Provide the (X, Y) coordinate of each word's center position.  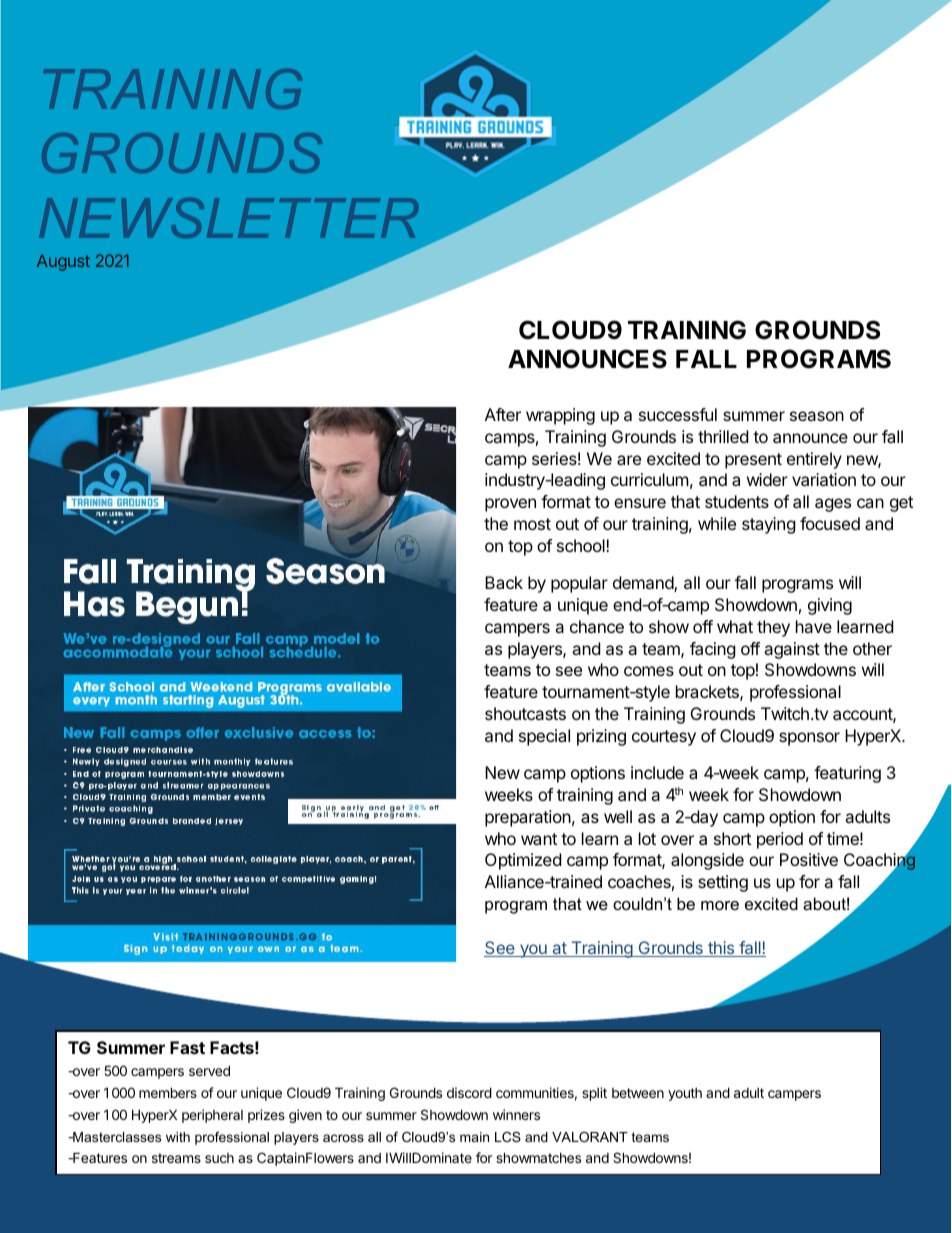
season (817, 416)
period (780, 840)
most (532, 524)
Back (504, 582)
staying (769, 525)
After (503, 414)
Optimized (523, 861)
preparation (528, 818)
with (178, 1137)
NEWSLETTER (228, 218)
